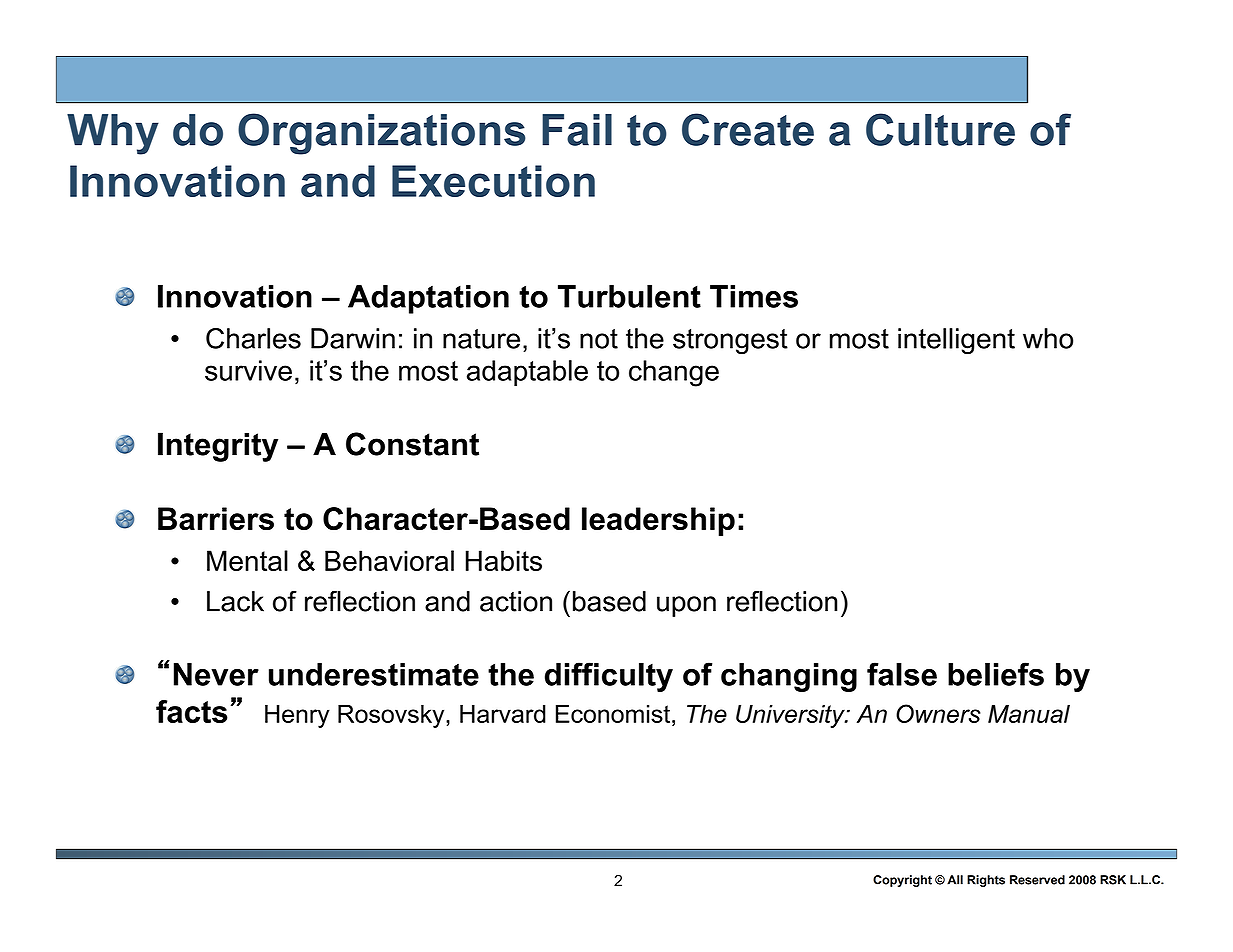 This screenshot has height=952, width=1233. Describe the element at coordinates (113, 134) in the screenshot. I see `Why` at that location.
